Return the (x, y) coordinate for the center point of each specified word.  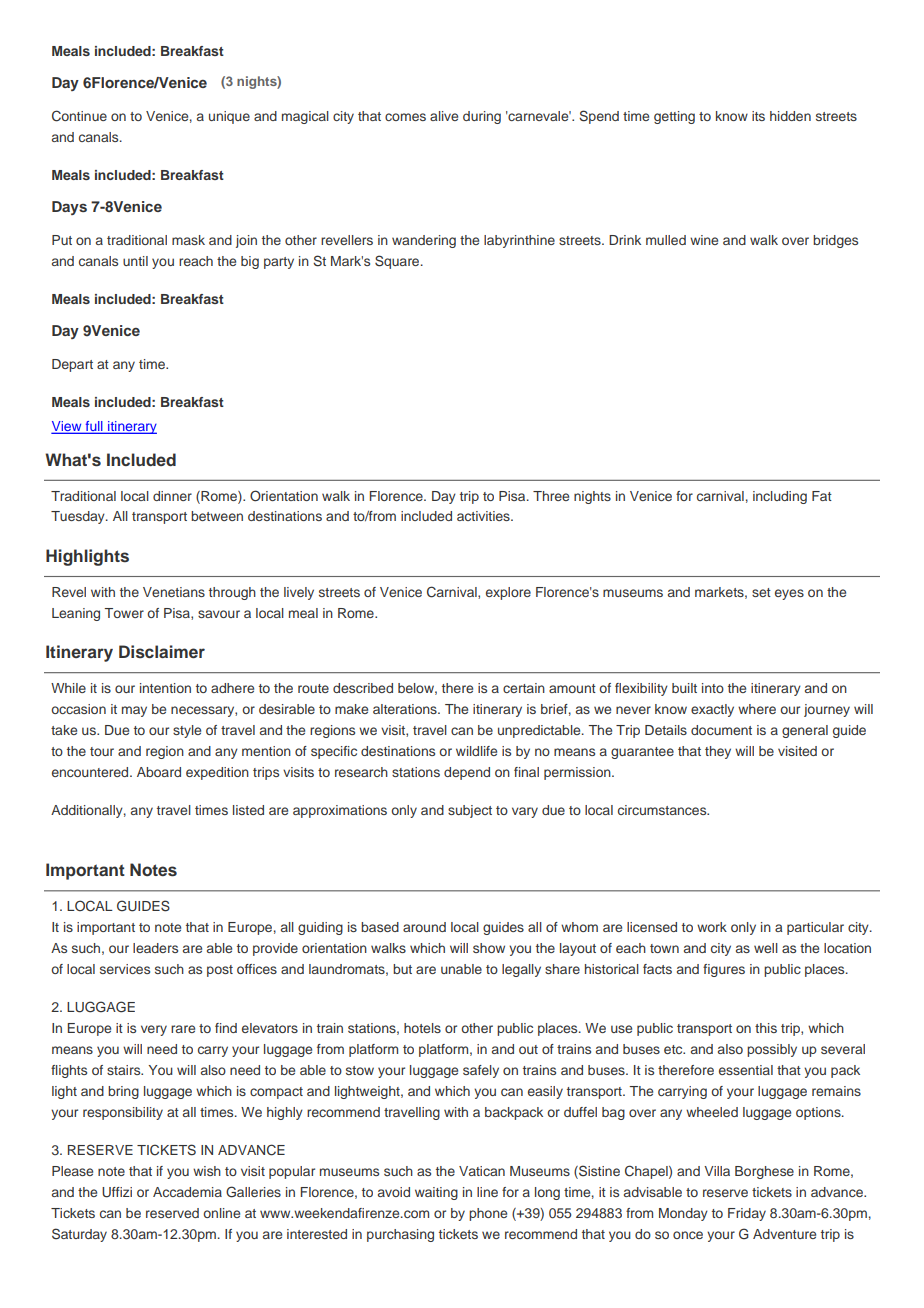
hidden (790, 116)
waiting (436, 1193)
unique (229, 117)
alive (444, 116)
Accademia (187, 1192)
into (713, 688)
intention (165, 688)
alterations (406, 709)
